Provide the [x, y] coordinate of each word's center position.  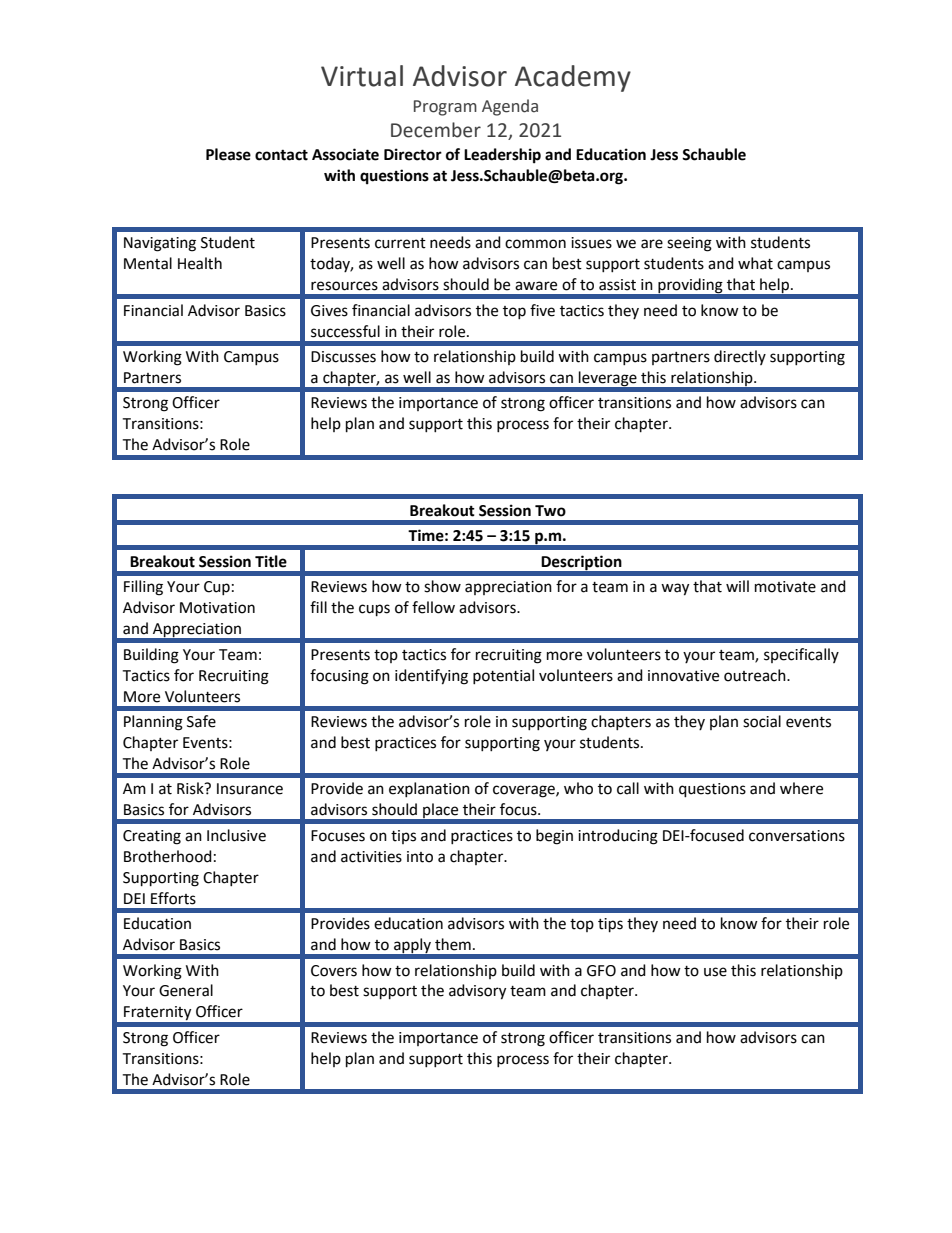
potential [503, 676]
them [453, 944]
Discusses [343, 357]
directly [740, 357]
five [542, 310]
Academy [573, 78]
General [186, 990]
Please [228, 154]
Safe [201, 721]
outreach [756, 675]
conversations [797, 836]
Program [445, 108]
